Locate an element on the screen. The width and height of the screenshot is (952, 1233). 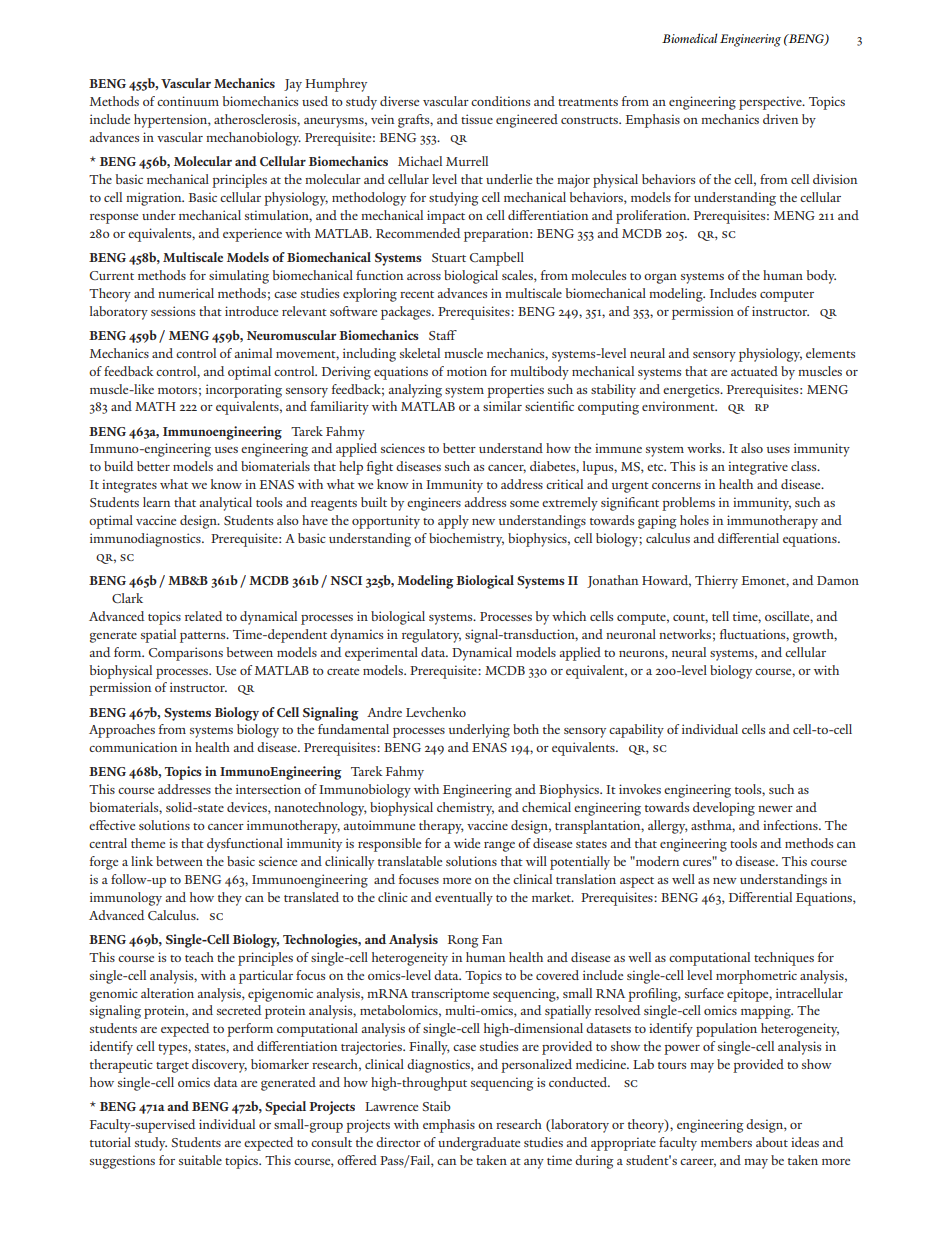
suitable is located at coordinates (200, 1160).
